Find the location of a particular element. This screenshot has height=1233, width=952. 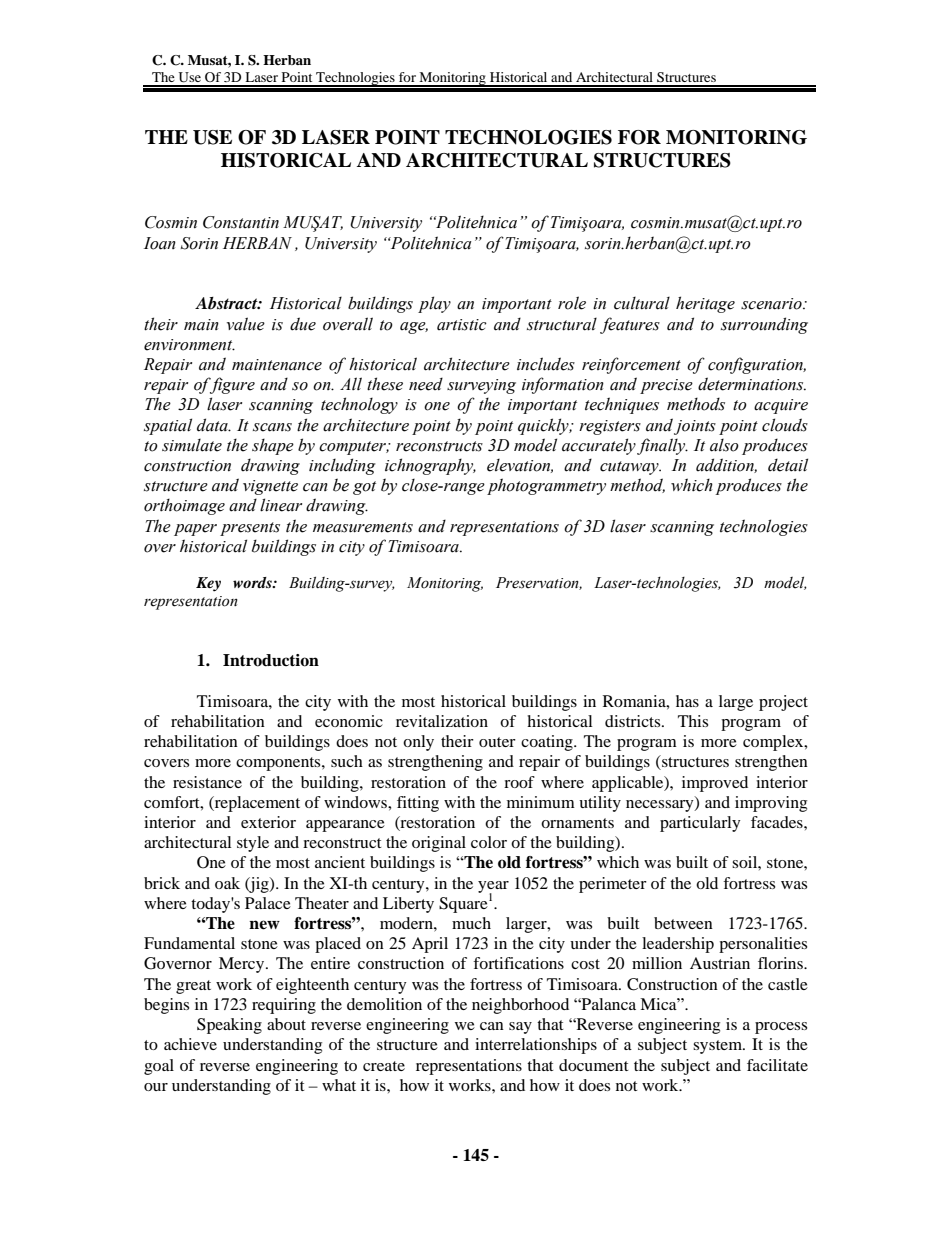

oak is located at coordinates (227, 883).
